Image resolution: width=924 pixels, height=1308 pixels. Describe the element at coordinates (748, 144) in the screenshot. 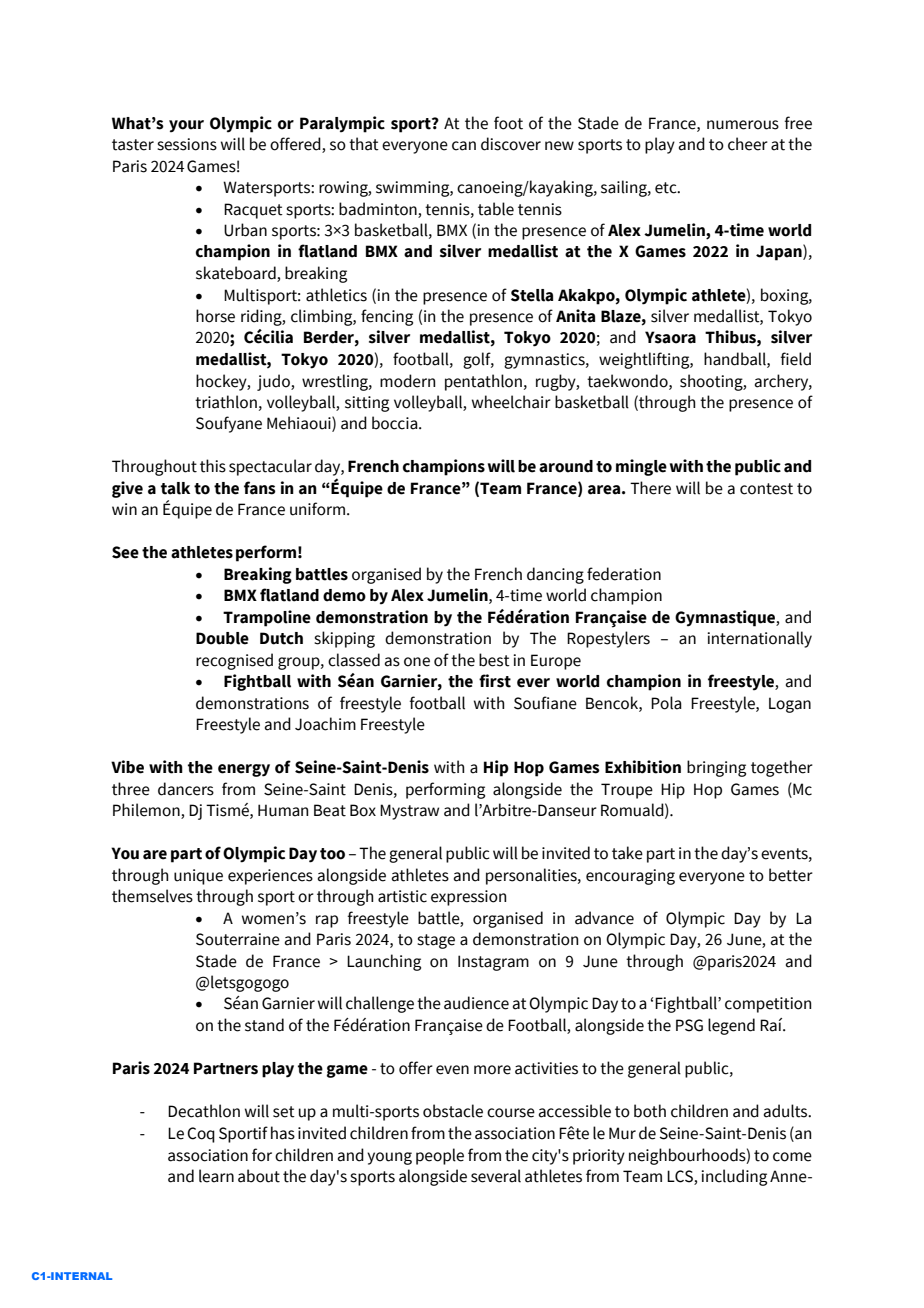

I see `cheer` at that location.
